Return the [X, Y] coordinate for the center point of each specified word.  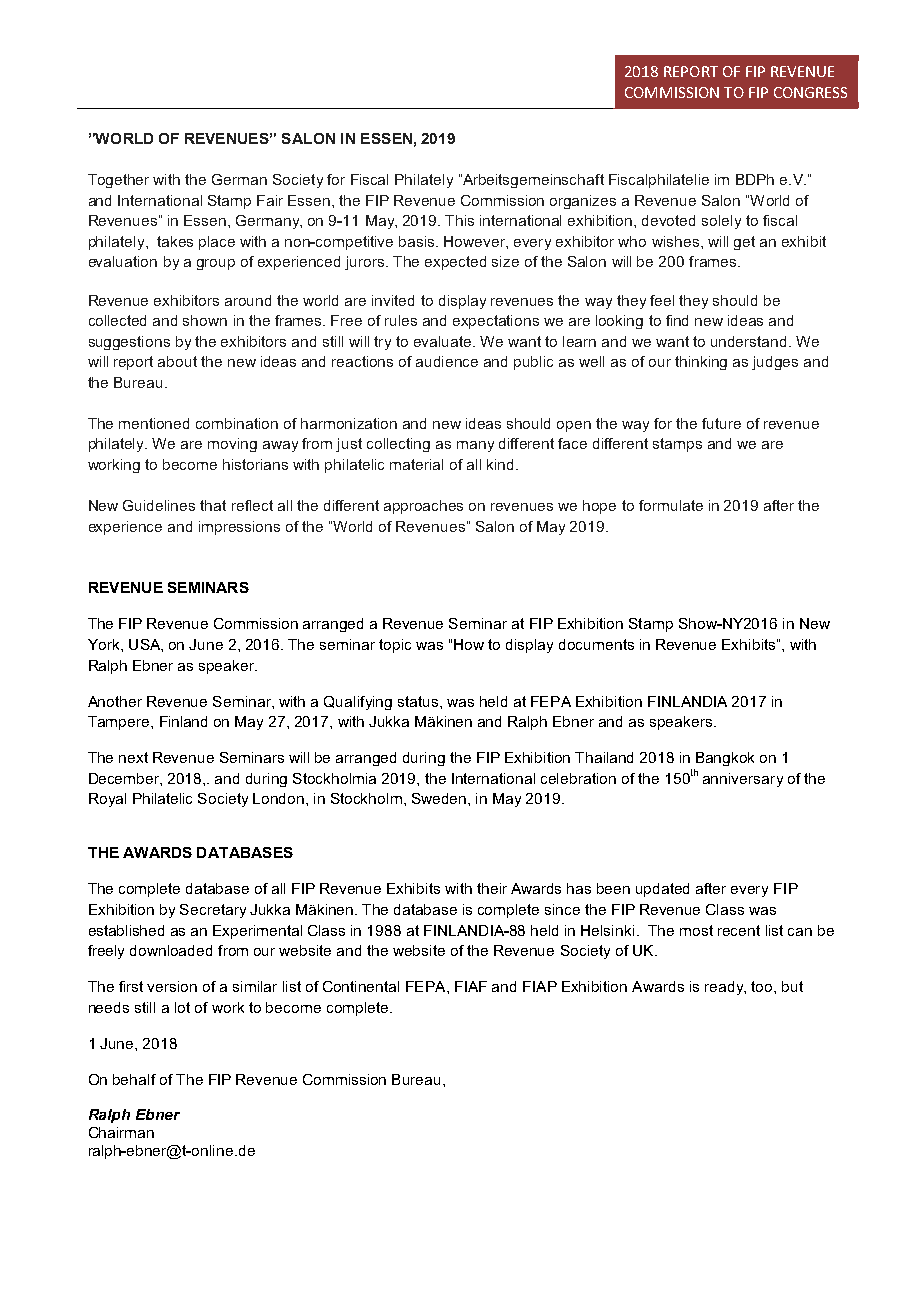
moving [232, 445]
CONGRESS [810, 92]
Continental [361, 986]
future [721, 423]
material [416, 464]
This [459, 220]
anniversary [743, 780]
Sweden [440, 798]
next [133, 757]
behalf [134, 1079]
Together [118, 181]
